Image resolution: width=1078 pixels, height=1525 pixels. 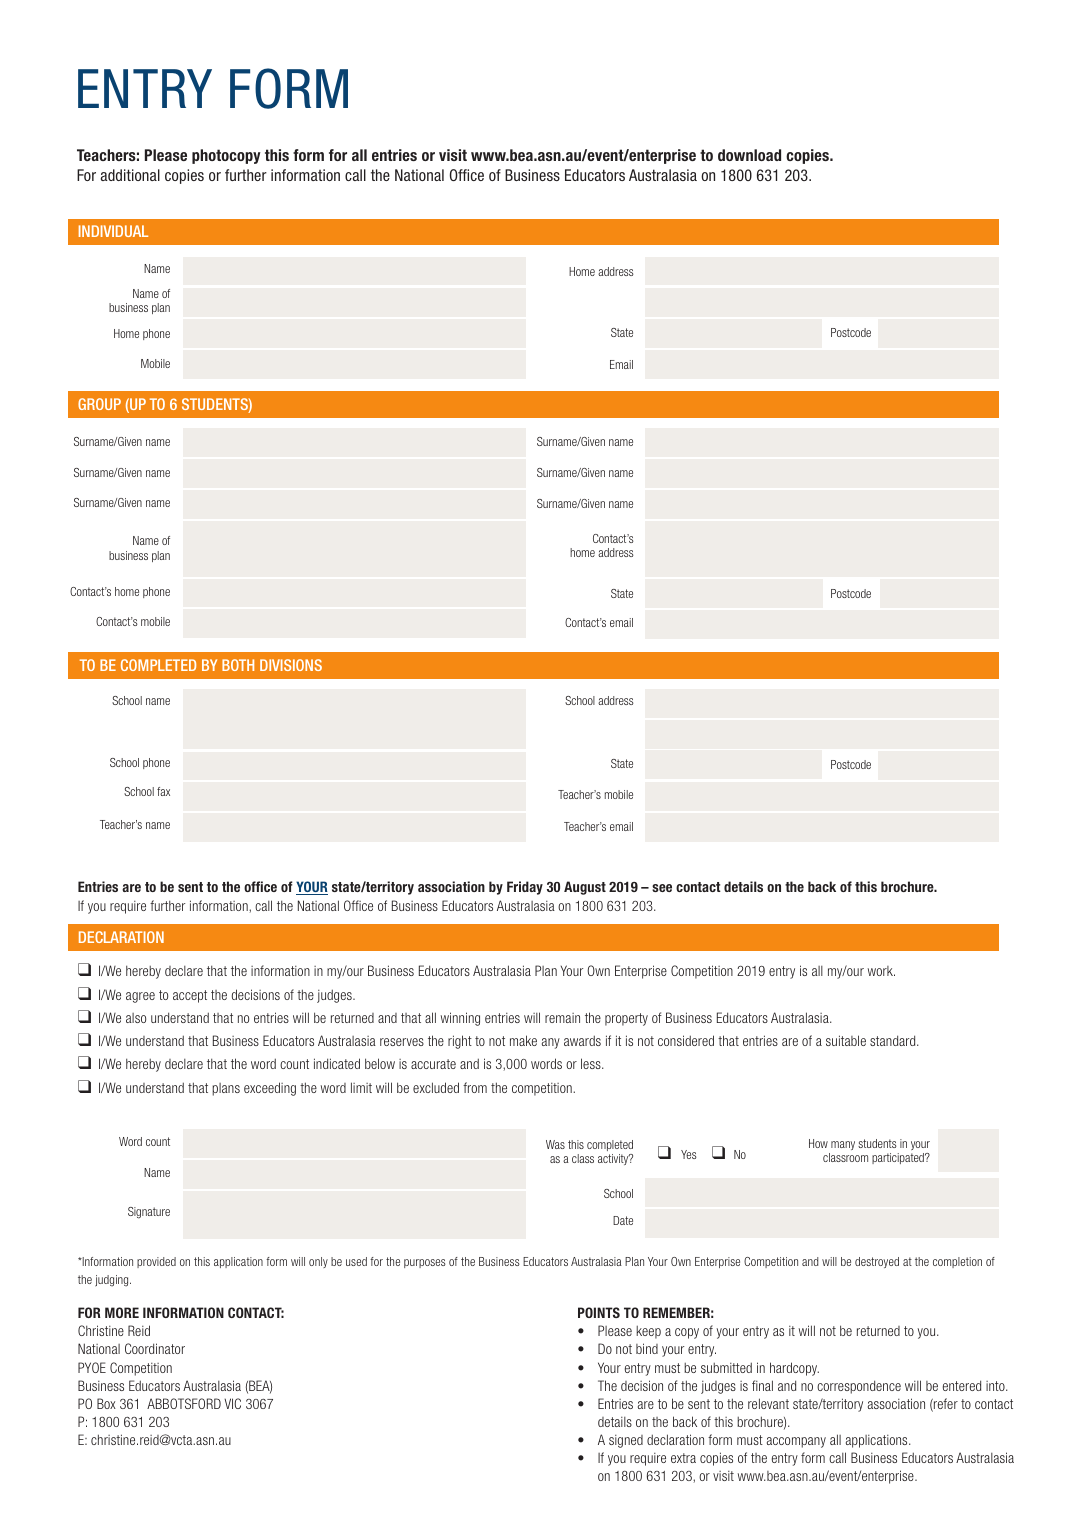 What do you see at coordinates (843, 1145) in the page?
I see `many` at bounding box center [843, 1145].
